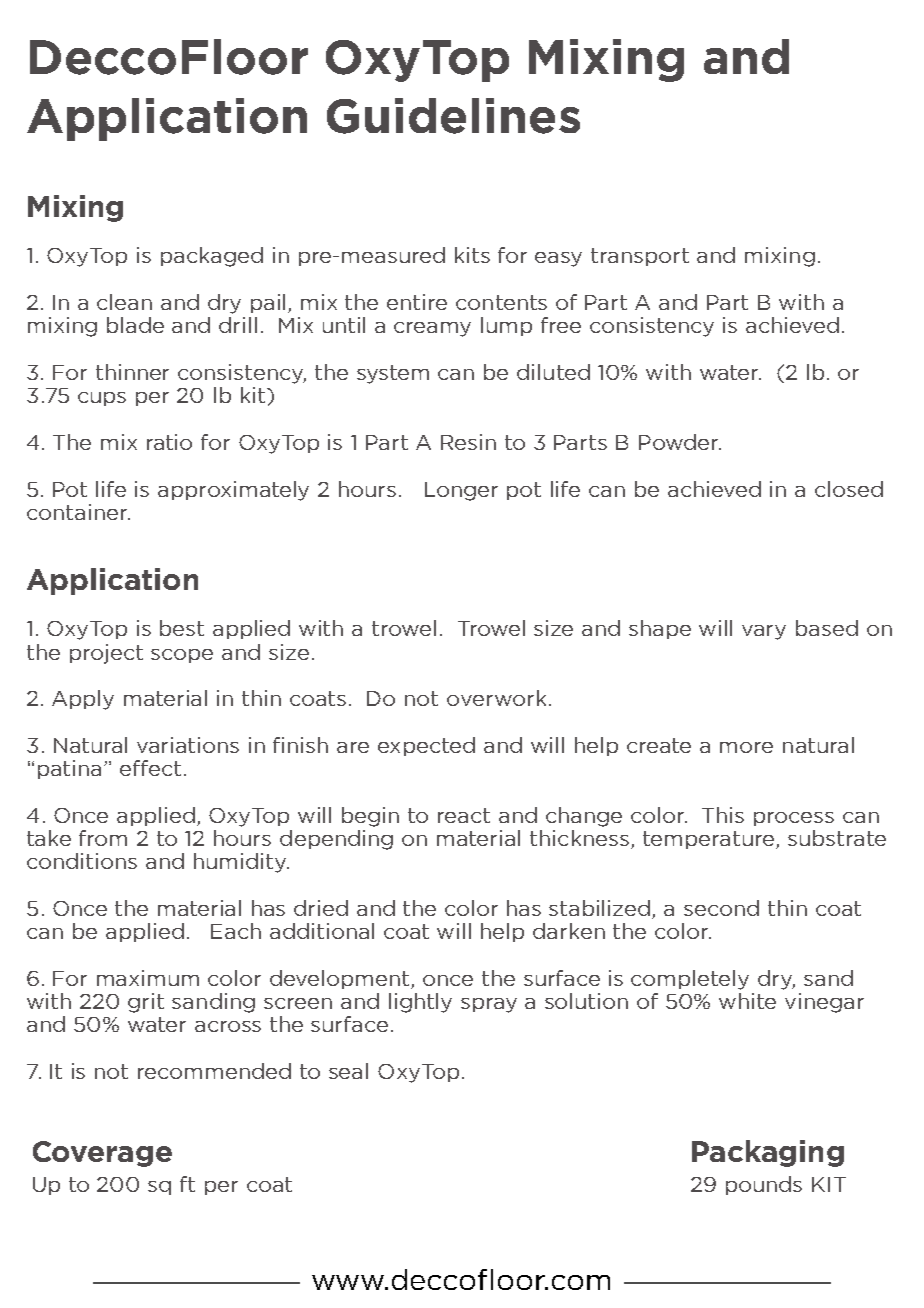  Describe the element at coordinates (102, 1154) in the image. I see `Coverage` at that location.
